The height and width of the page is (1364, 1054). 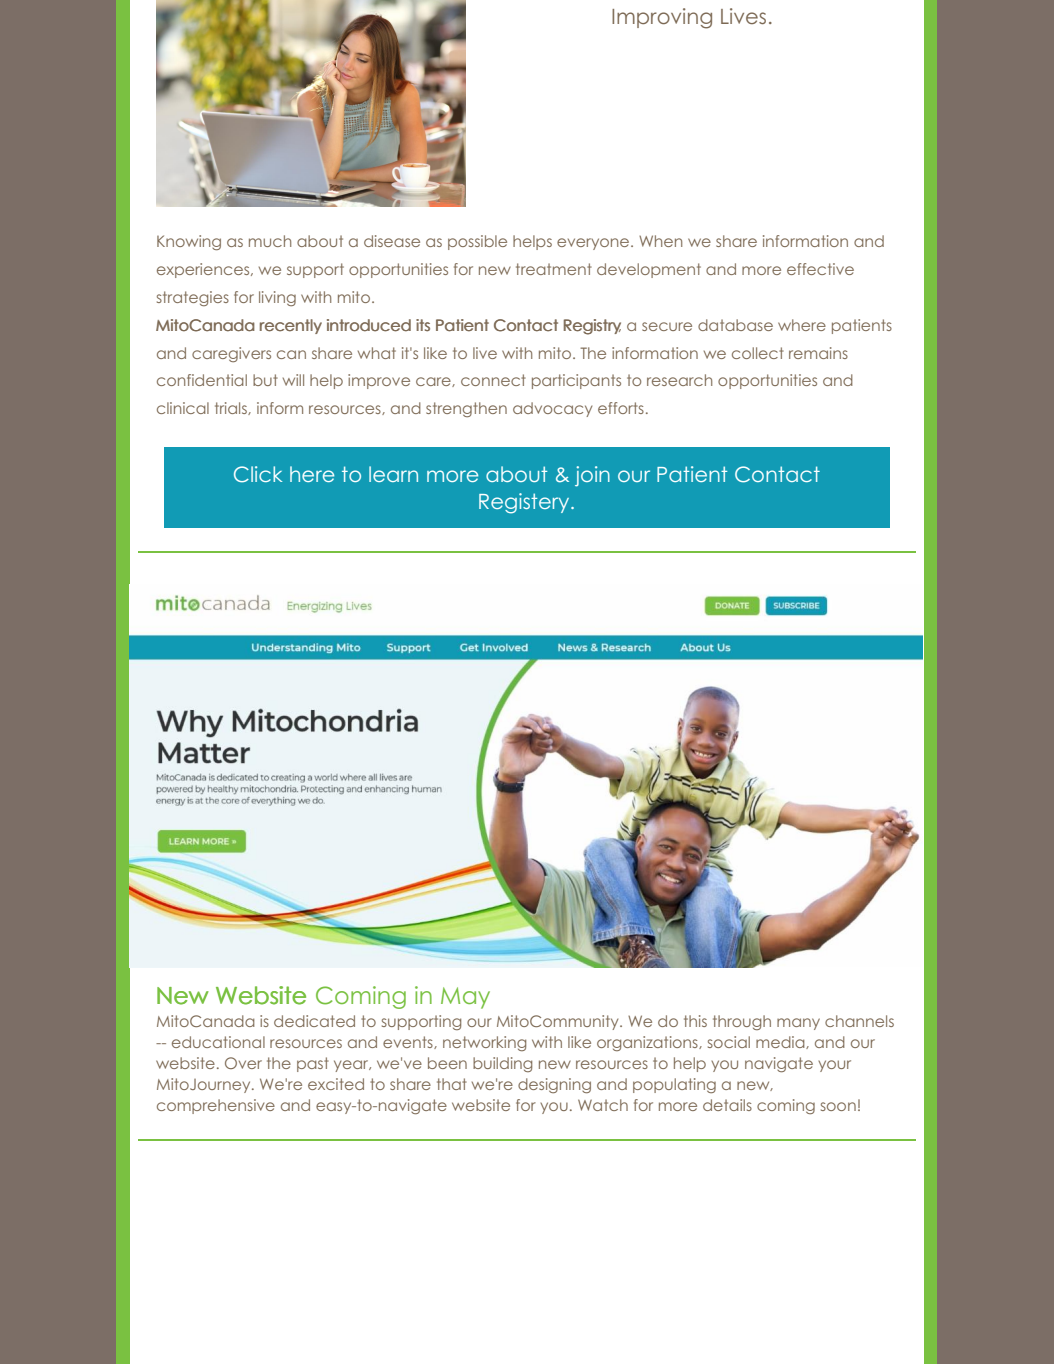 I want to click on When, so click(x=660, y=241).
